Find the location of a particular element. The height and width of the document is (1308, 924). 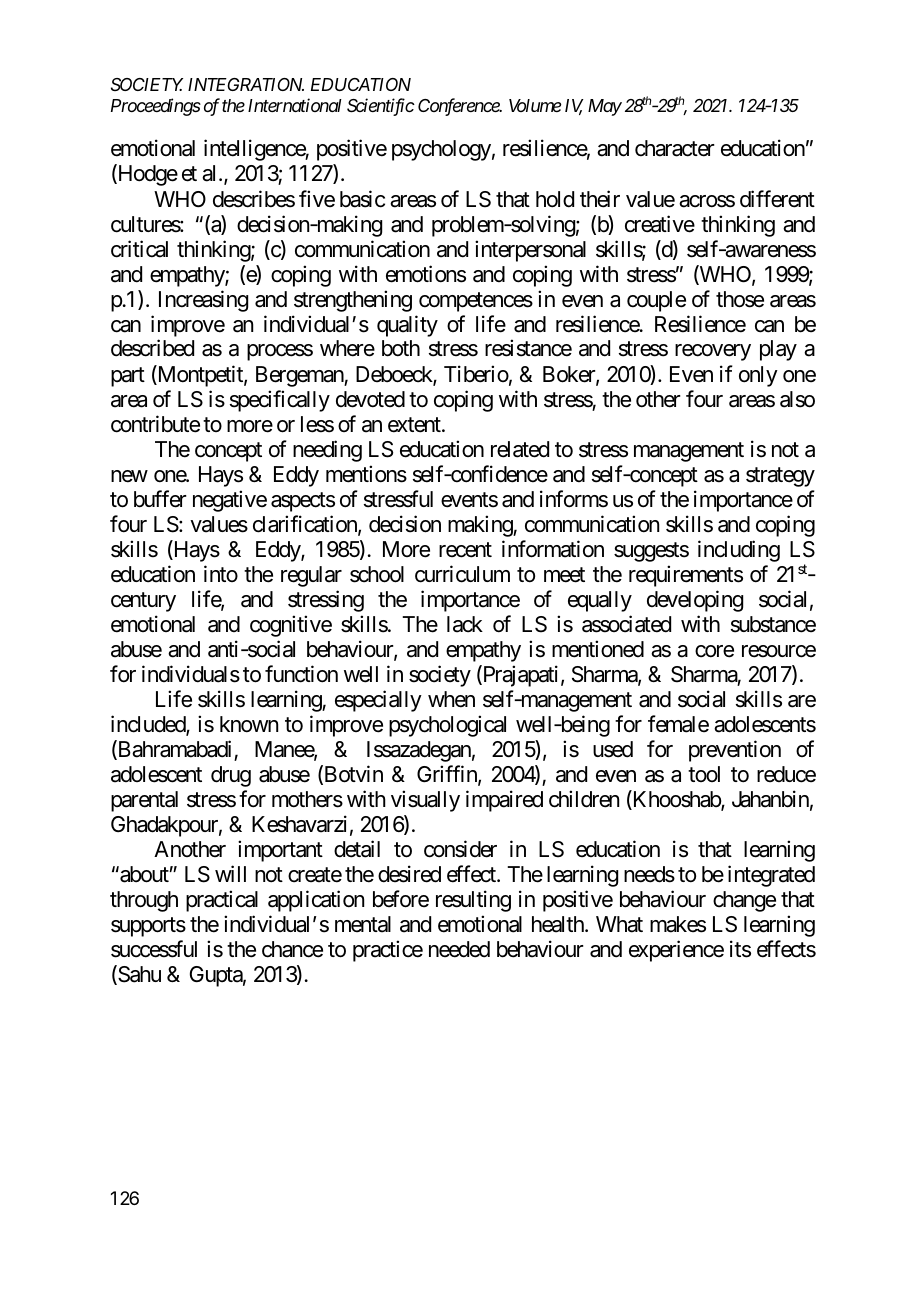

interpersonal is located at coordinates (530, 251).
